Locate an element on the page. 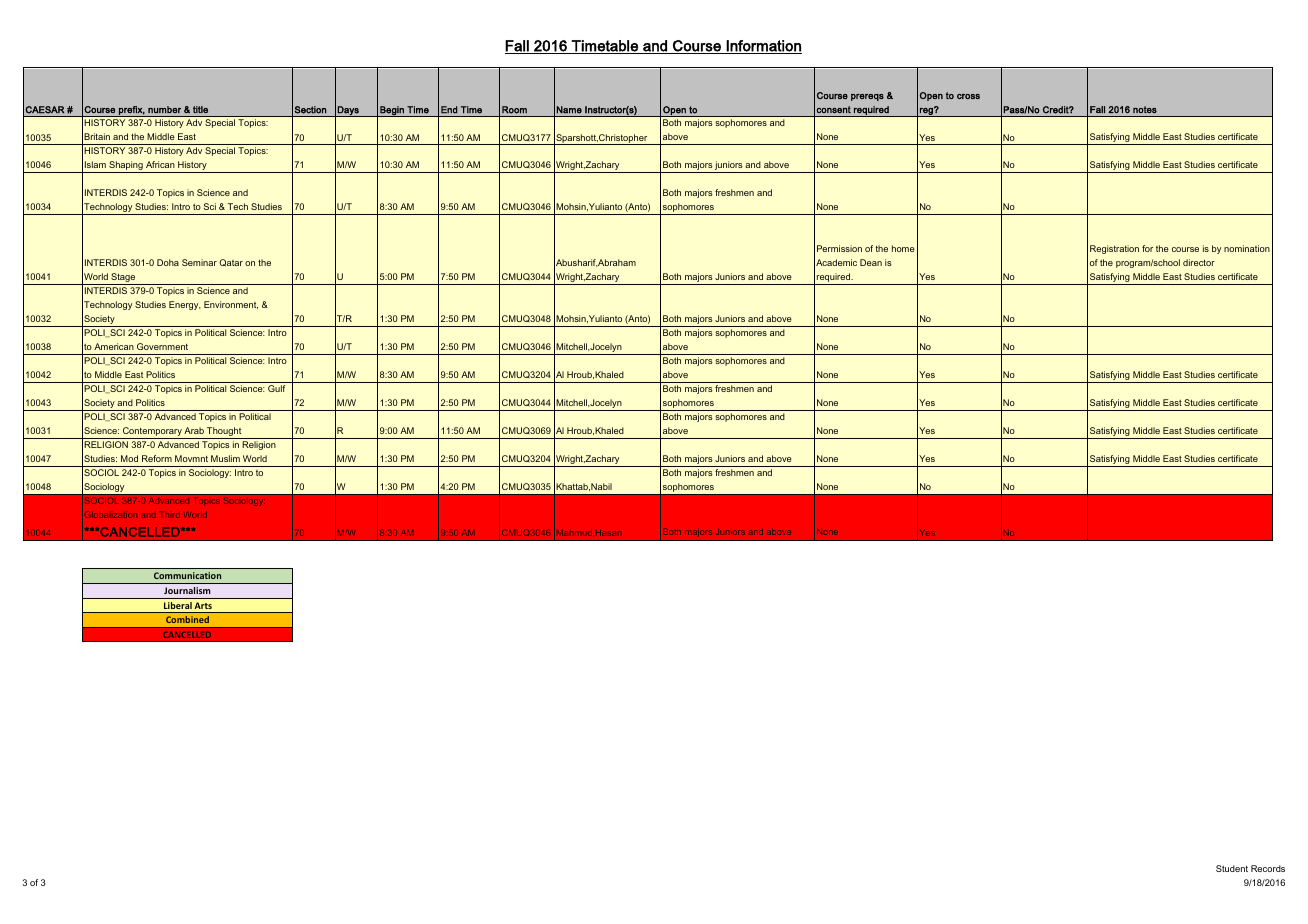 This document has height=924, width=1308. Communication is located at coordinates (187, 575).
